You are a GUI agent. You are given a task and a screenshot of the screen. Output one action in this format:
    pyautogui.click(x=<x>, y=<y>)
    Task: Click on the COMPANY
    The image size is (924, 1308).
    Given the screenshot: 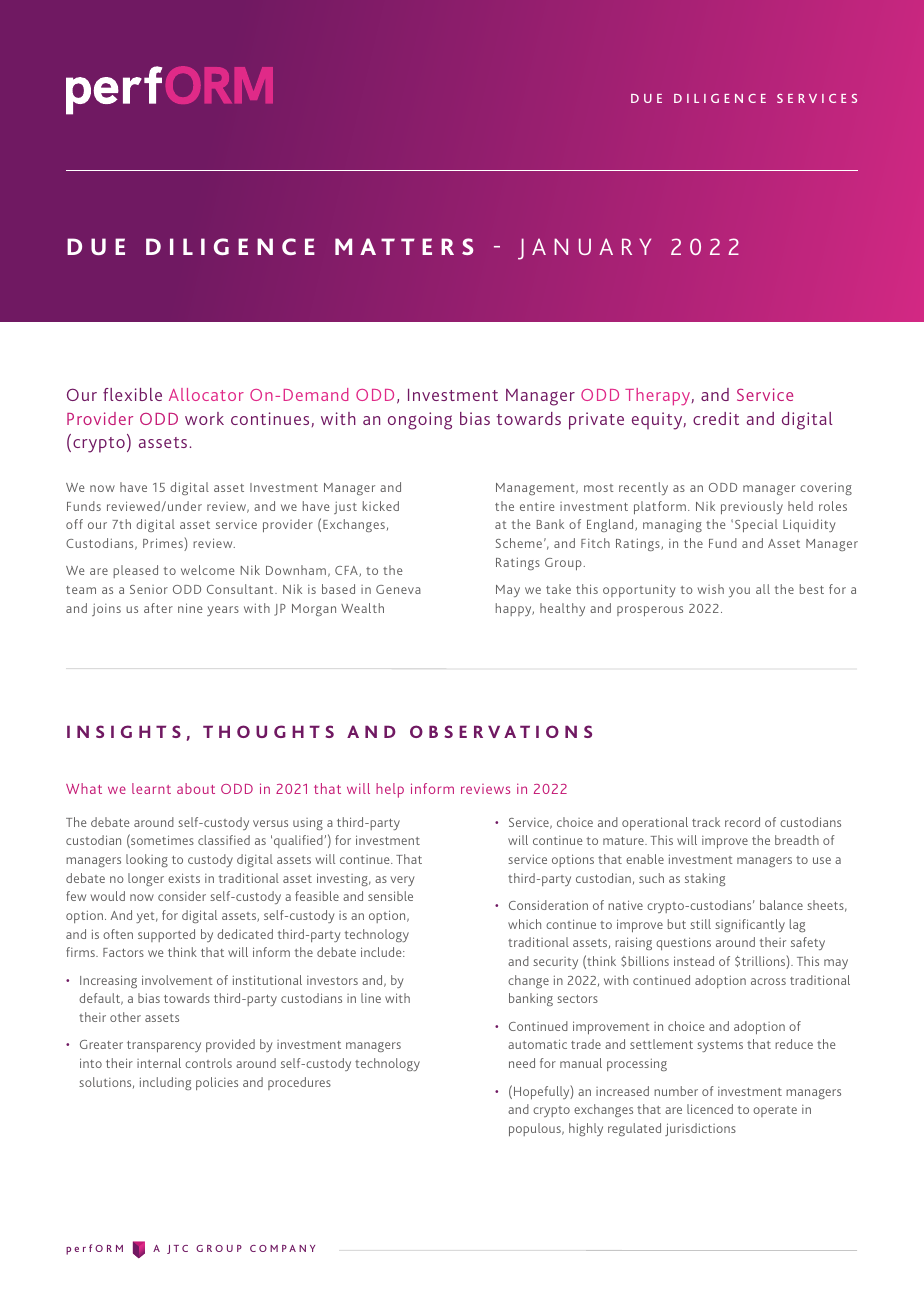 What is the action you would take?
    pyautogui.click(x=282, y=1248)
